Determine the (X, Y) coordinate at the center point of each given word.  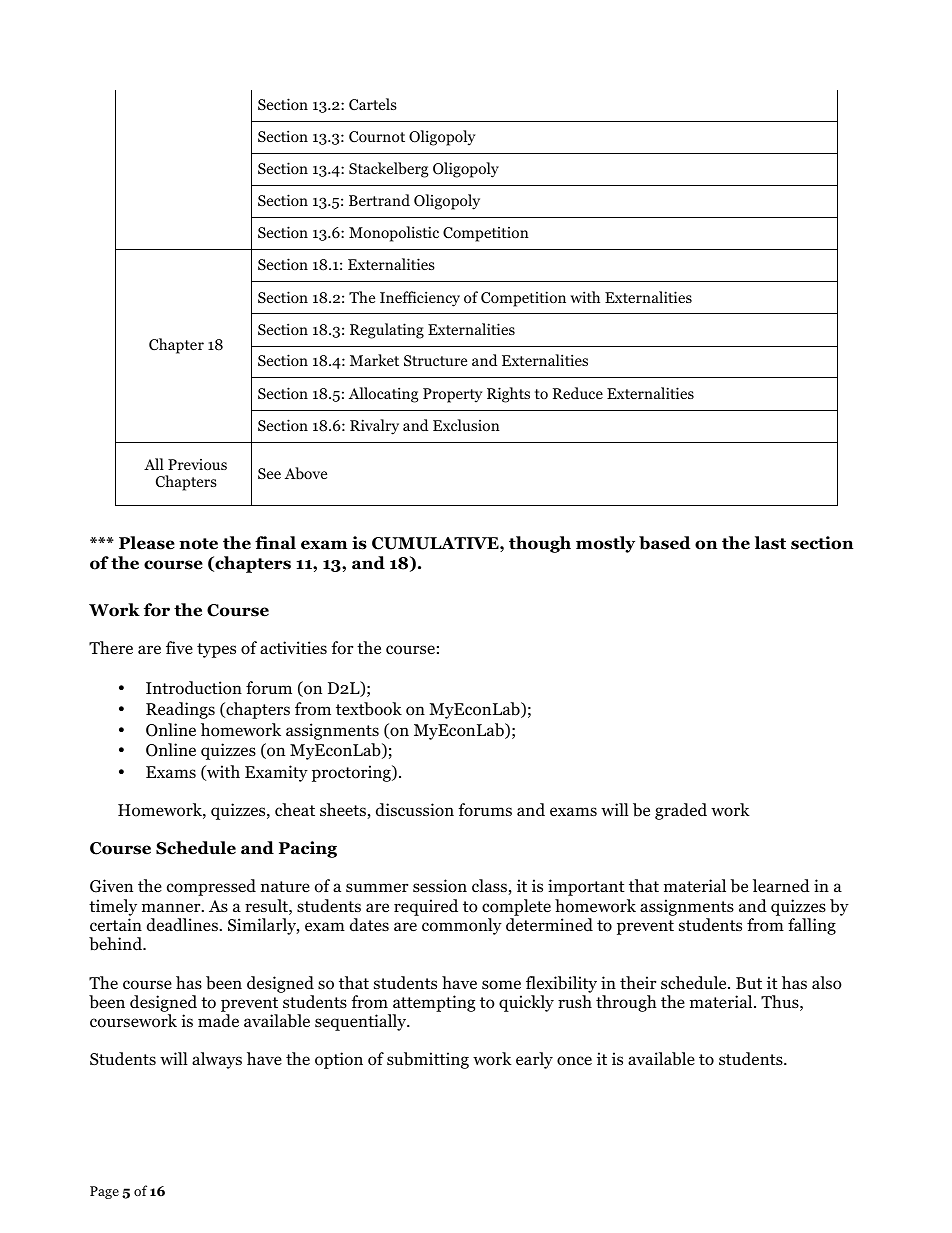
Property (453, 395)
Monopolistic (394, 234)
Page (104, 1192)
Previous (197, 464)
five (179, 647)
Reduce (578, 393)
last (770, 543)
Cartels (373, 104)
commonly (462, 926)
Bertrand (379, 200)
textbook (369, 709)
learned (781, 885)
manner (172, 907)
